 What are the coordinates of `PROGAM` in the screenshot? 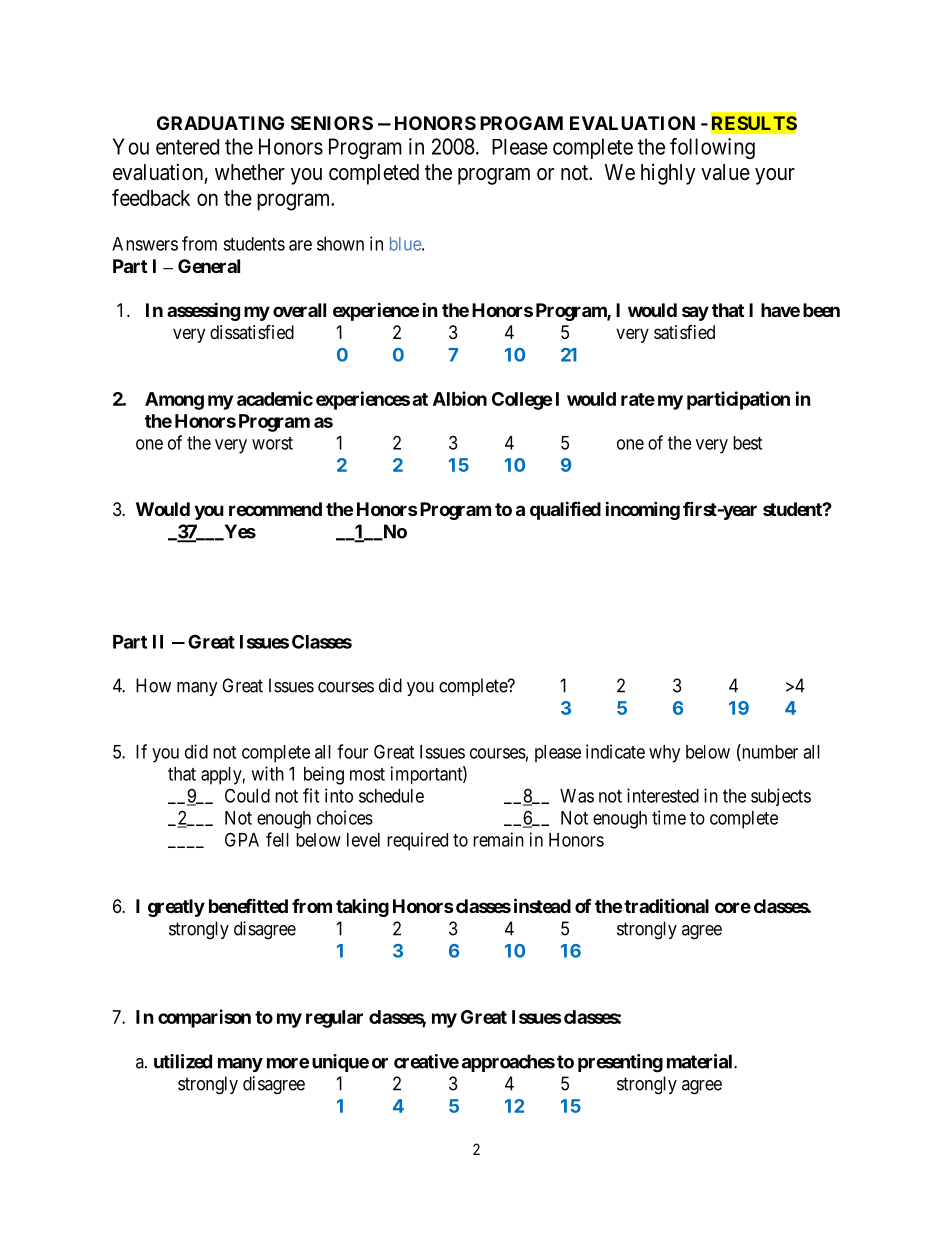 It's located at (521, 123).
